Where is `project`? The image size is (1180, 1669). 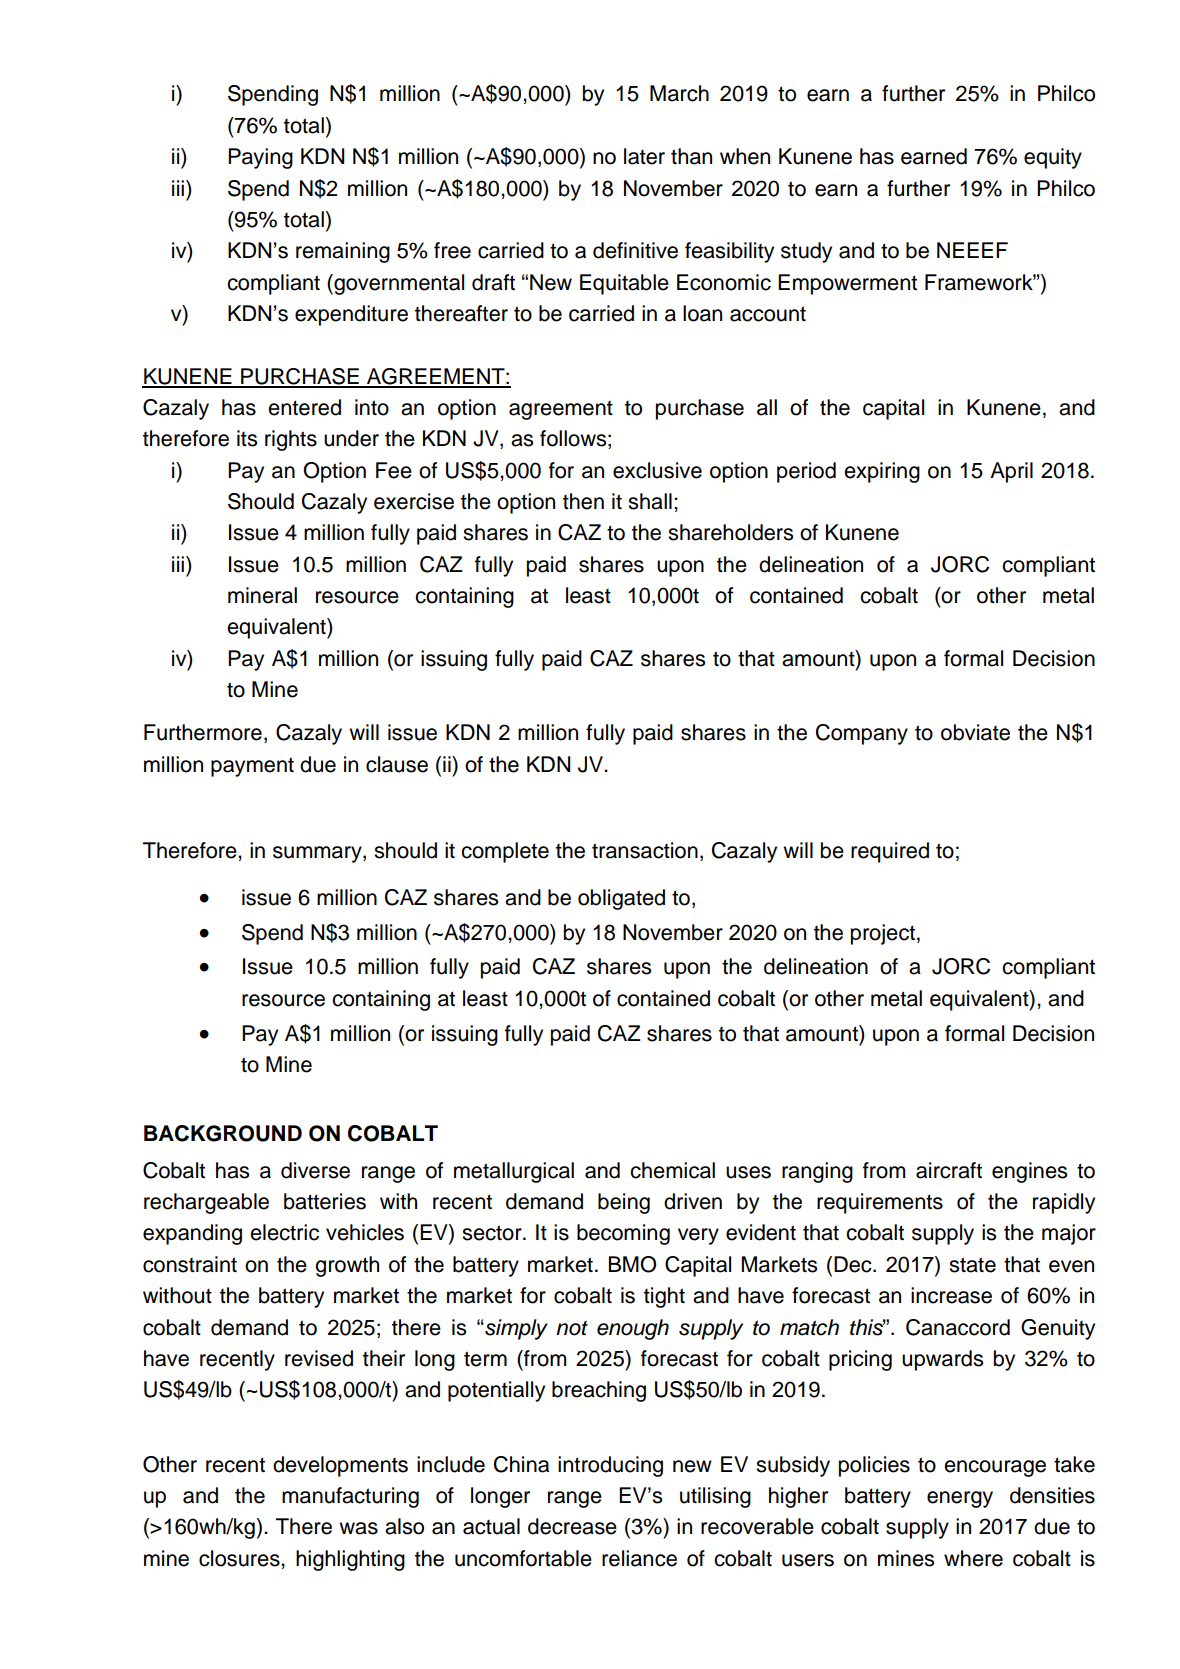 project is located at coordinates (883, 934).
